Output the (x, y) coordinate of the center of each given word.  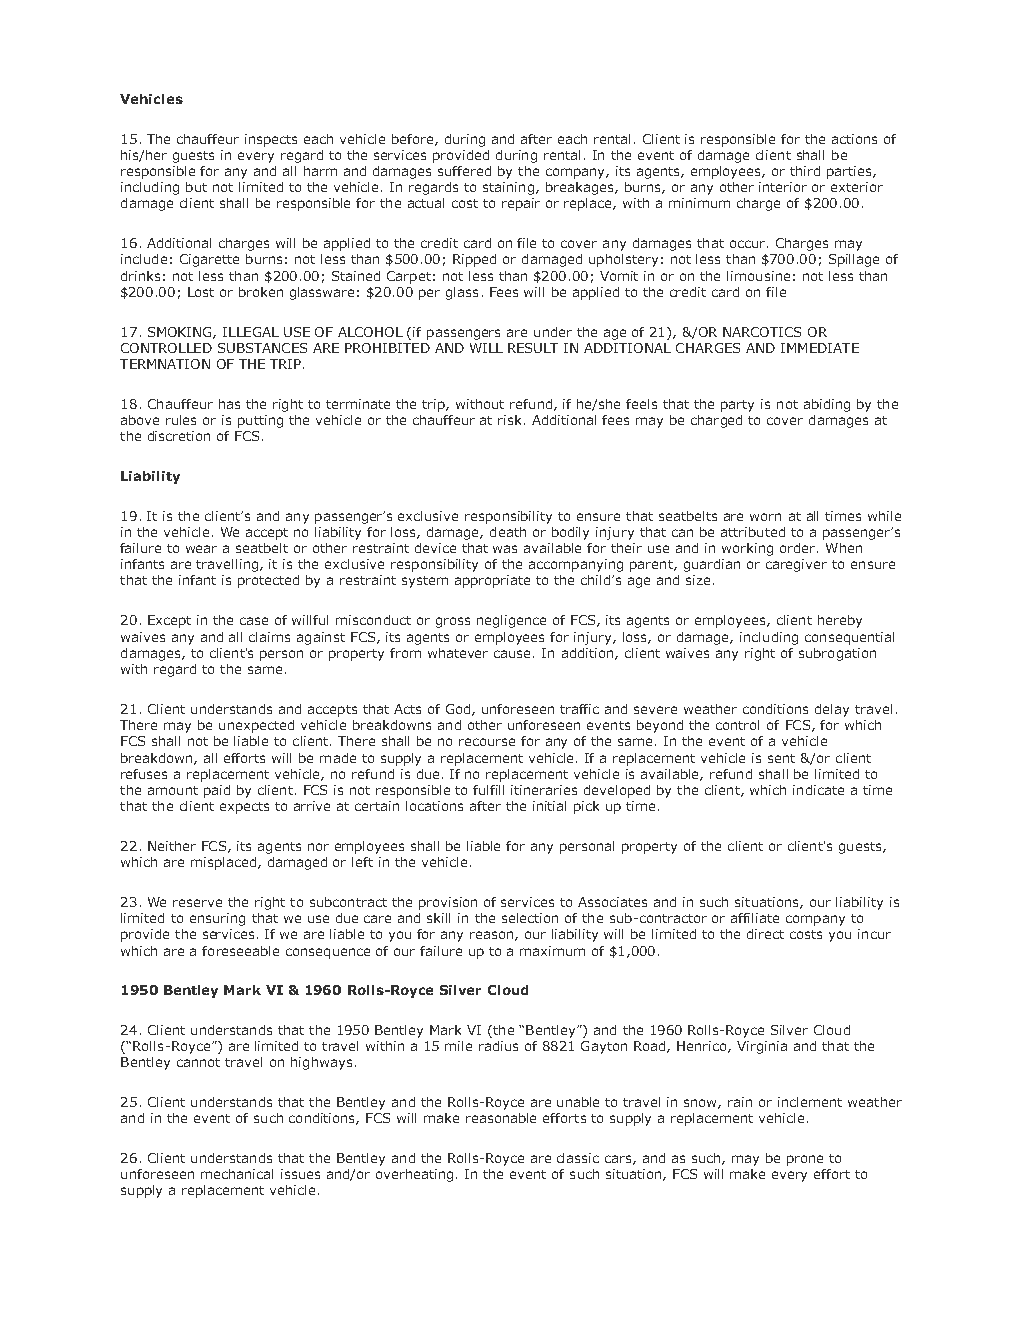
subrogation (837, 654)
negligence (511, 621)
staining (508, 188)
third (805, 171)
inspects (271, 140)
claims (269, 637)
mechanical (237, 1174)
